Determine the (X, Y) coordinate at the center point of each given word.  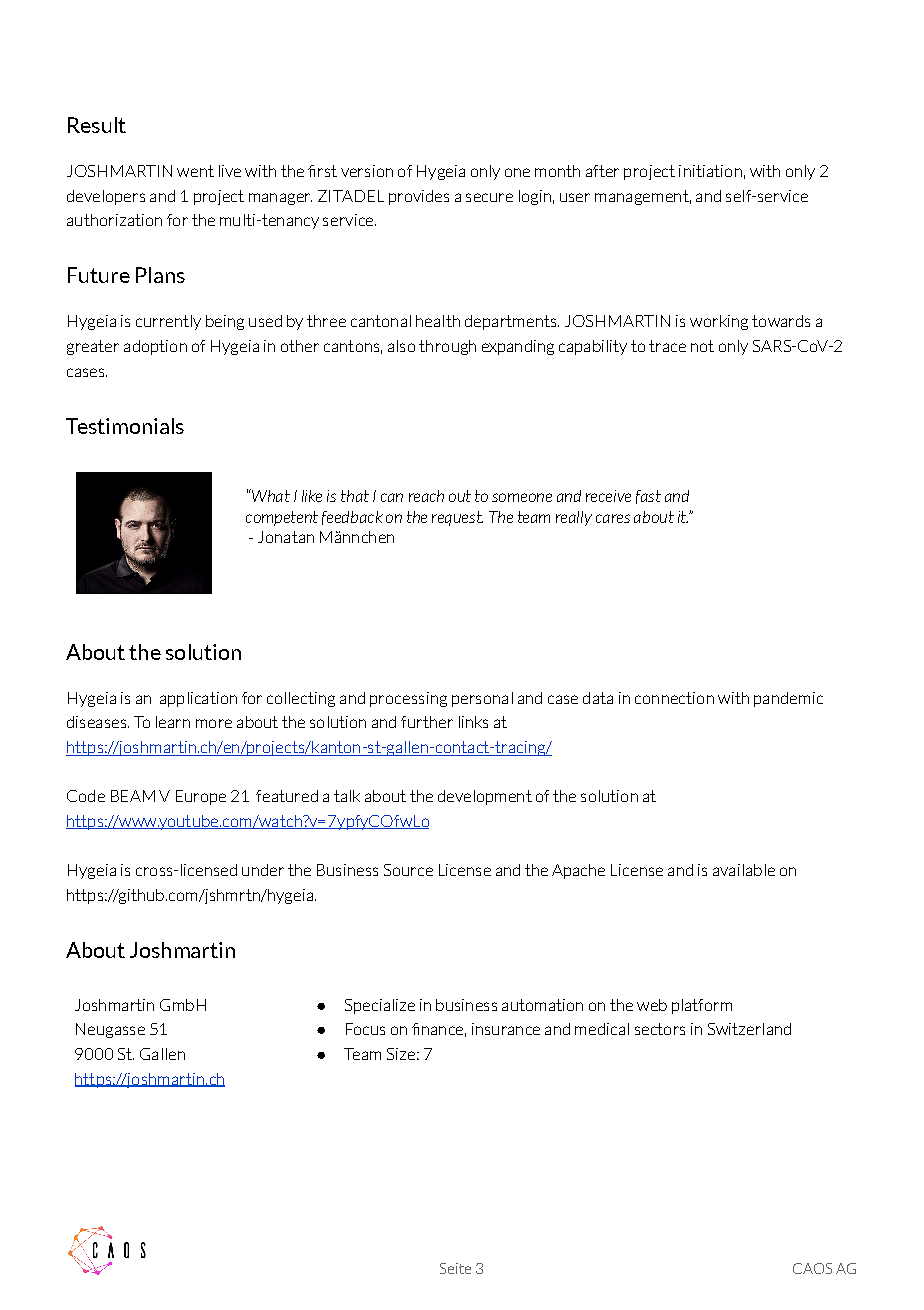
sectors (660, 1029)
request (457, 518)
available (744, 870)
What (270, 495)
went (195, 171)
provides (419, 197)
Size (401, 1054)
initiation (710, 171)
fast (648, 497)
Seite (455, 1268)
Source (408, 870)
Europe (201, 797)
